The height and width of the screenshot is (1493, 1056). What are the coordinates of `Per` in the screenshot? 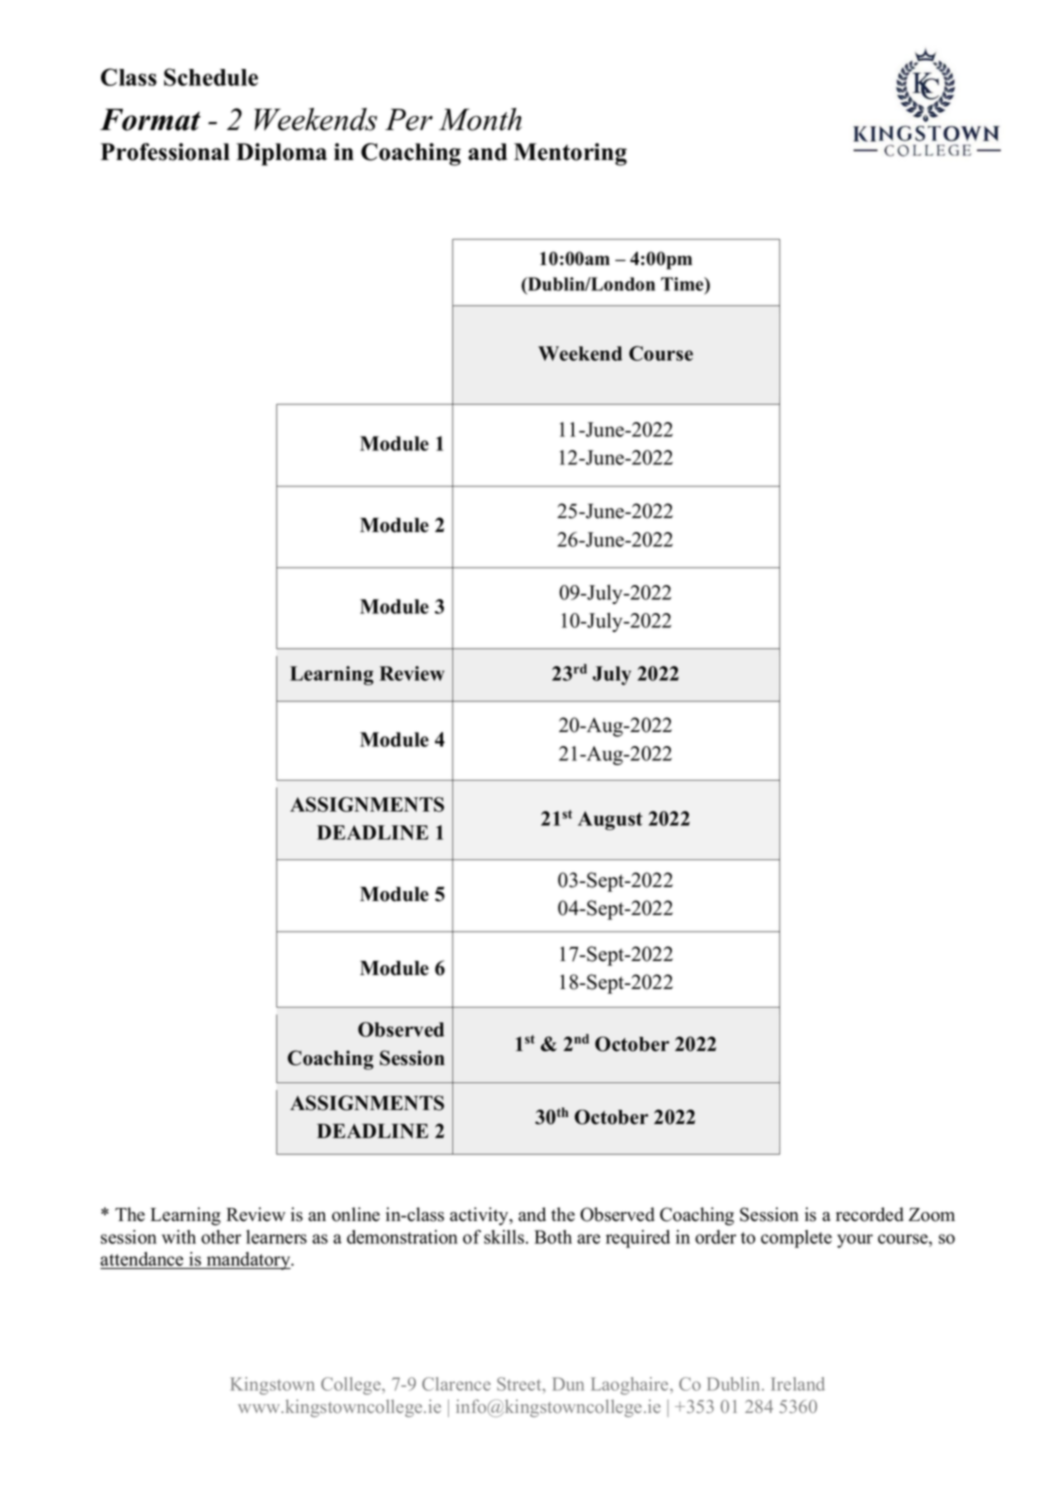 It's located at (409, 119).
